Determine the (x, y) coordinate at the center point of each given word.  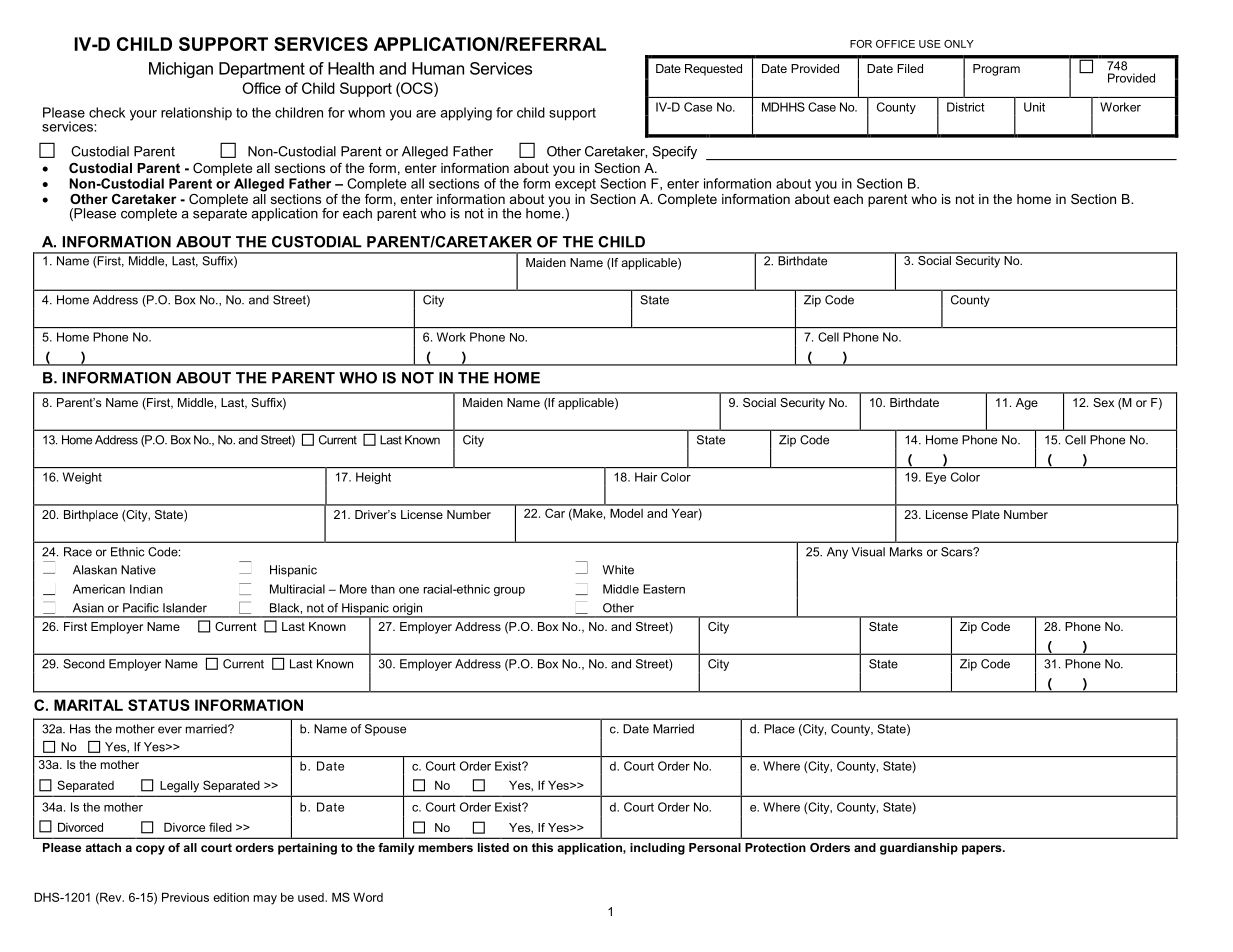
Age (1027, 404)
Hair (646, 477)
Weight (82, 478)
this (542, 847)
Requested (713, 70)
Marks (906, 552)
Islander (185, 608)
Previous (185, 897)
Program (996, 70)
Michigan (181, 70)
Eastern (664, 589)
